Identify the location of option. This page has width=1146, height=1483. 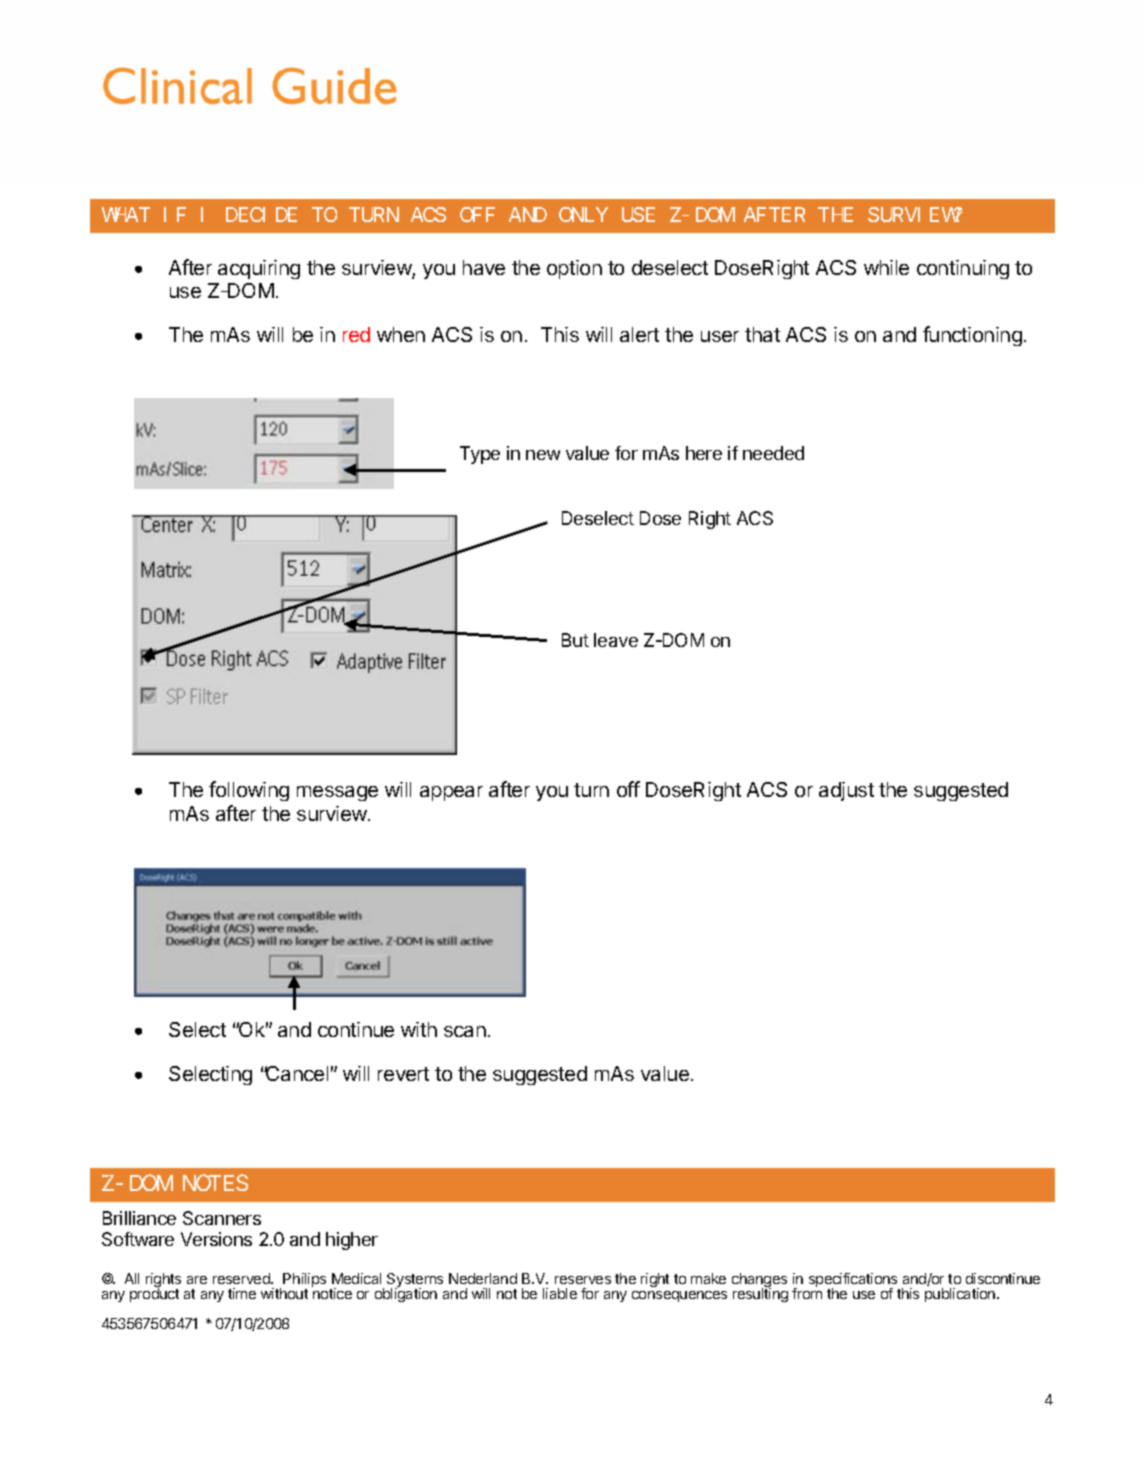
(574, 269).
